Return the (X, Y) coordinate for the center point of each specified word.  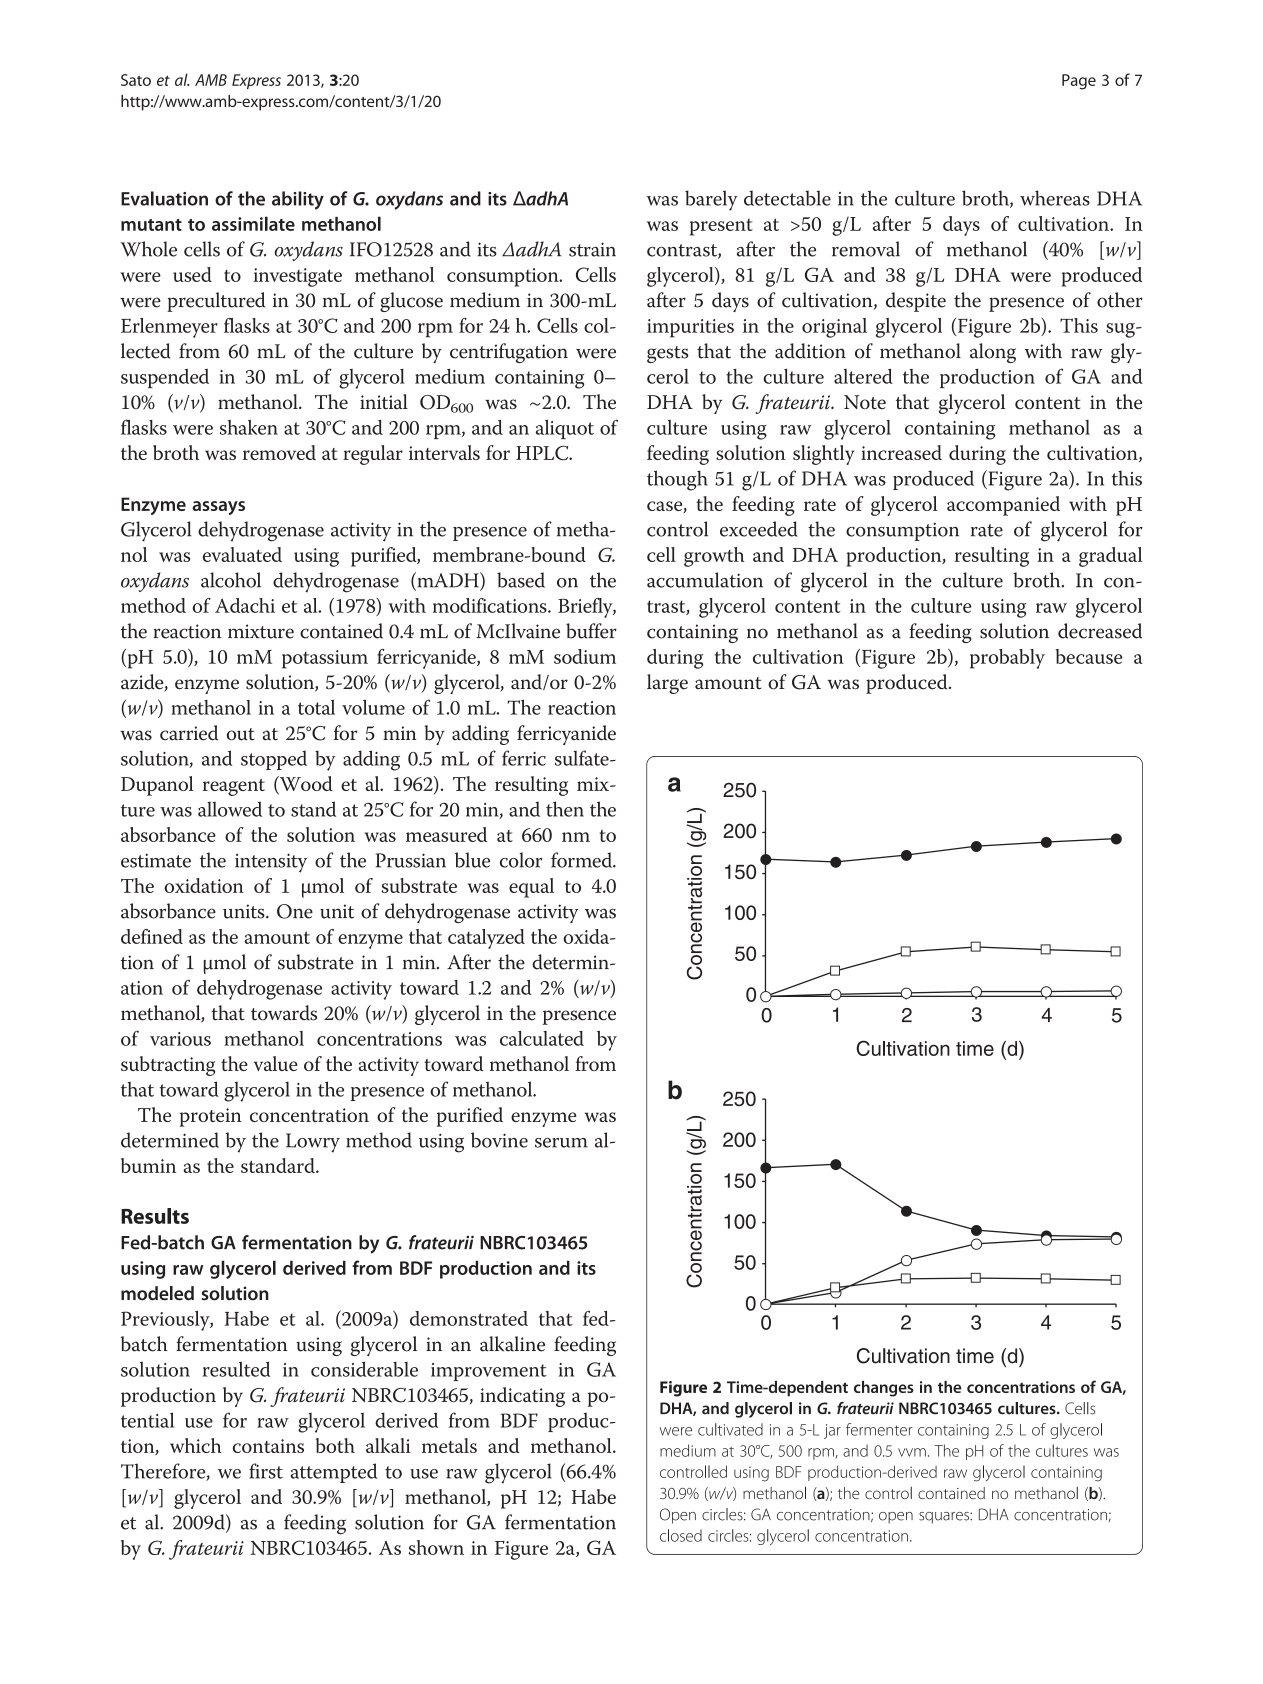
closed (681, 1535)
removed (279, 452)
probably (1007, 659)
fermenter (879, 1429)
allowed (230, 809)
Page (1079, 82)
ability (298, 200)
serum (561, 1143)
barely (711, 200)
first (266, 1471)
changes (884, 1389)
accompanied (1003, 506)
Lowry (313, 1143)
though (677, 480)
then (565, 809)
